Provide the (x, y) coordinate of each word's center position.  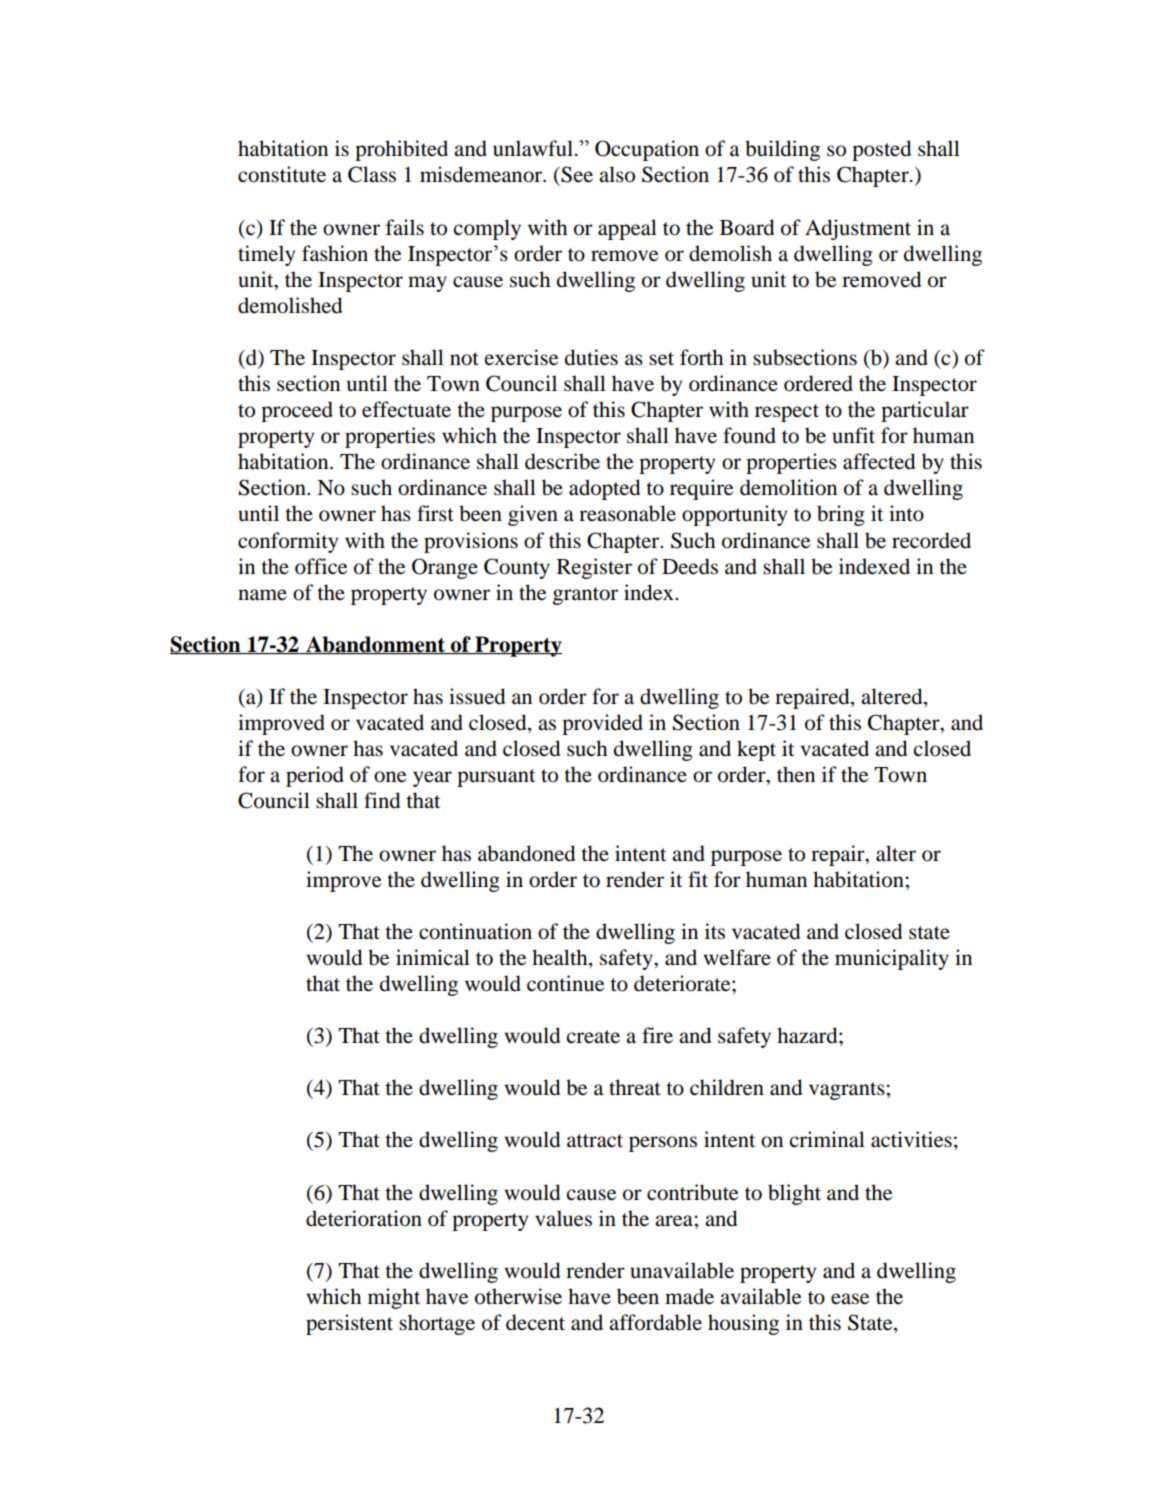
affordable (655, 1322)
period (315, 776)
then (796, 774)
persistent (349, 1324)
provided (602, 724)
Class (372, 174)
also (617, 174)
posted (881, 150)
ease (850, 1299)
